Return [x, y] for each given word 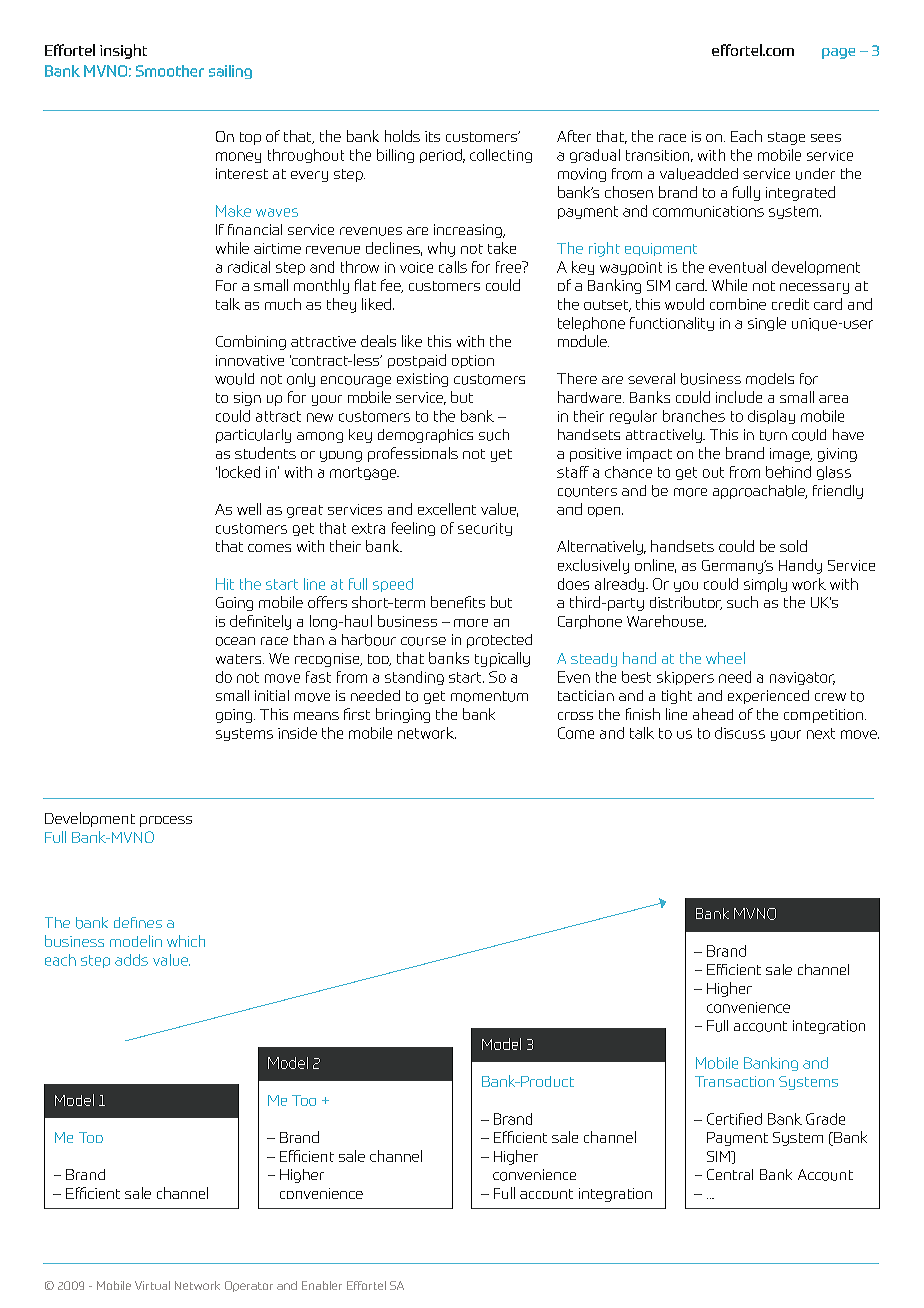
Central [730, 1174]
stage [786, 138]
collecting [501, 156]
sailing [230, 72]
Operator [249, 1286]
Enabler [322, 1285]
